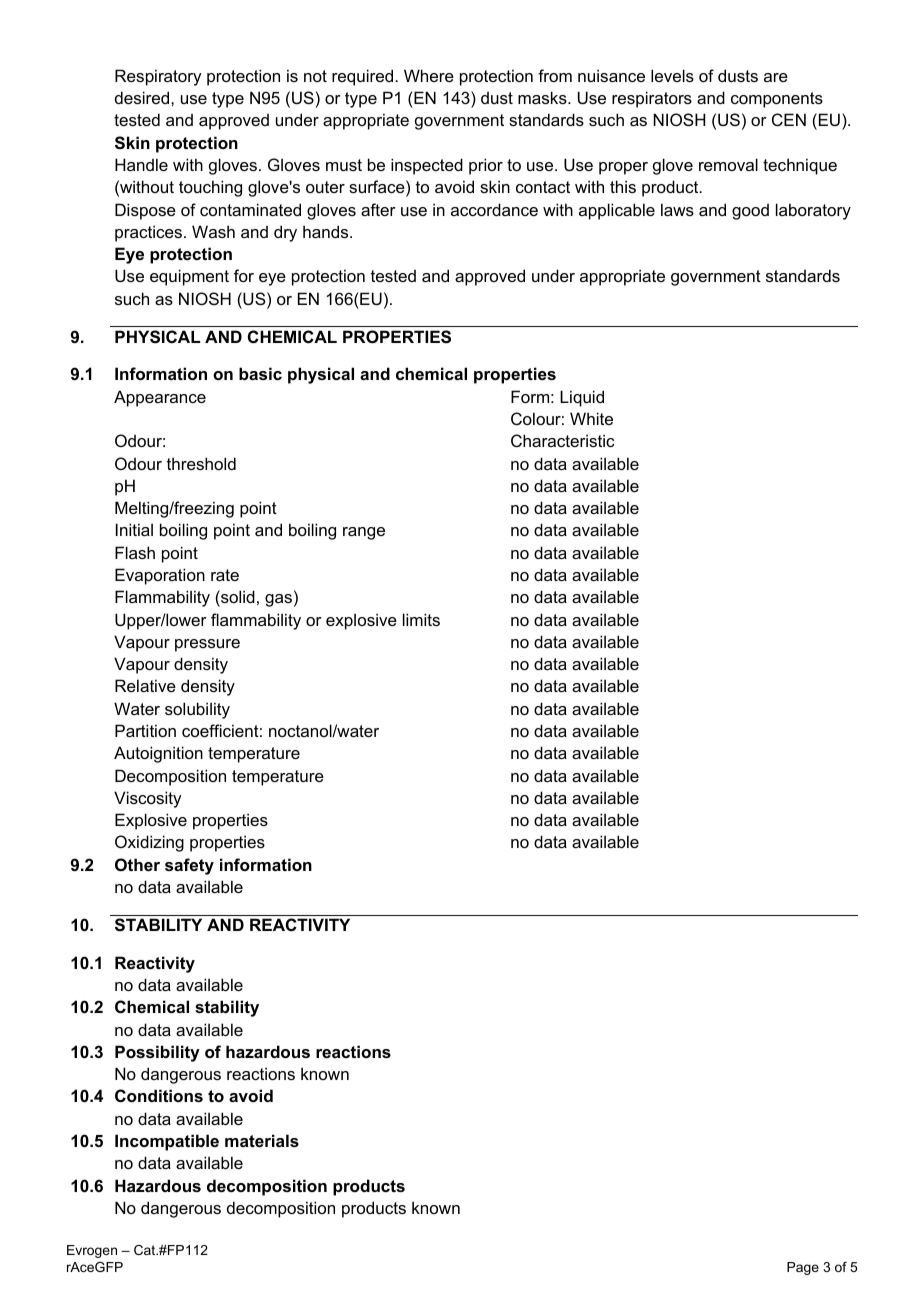 The image size is (924, 1308). Describe the element at coordinates (262, 1140) in the page. I see `materials` at that location.
